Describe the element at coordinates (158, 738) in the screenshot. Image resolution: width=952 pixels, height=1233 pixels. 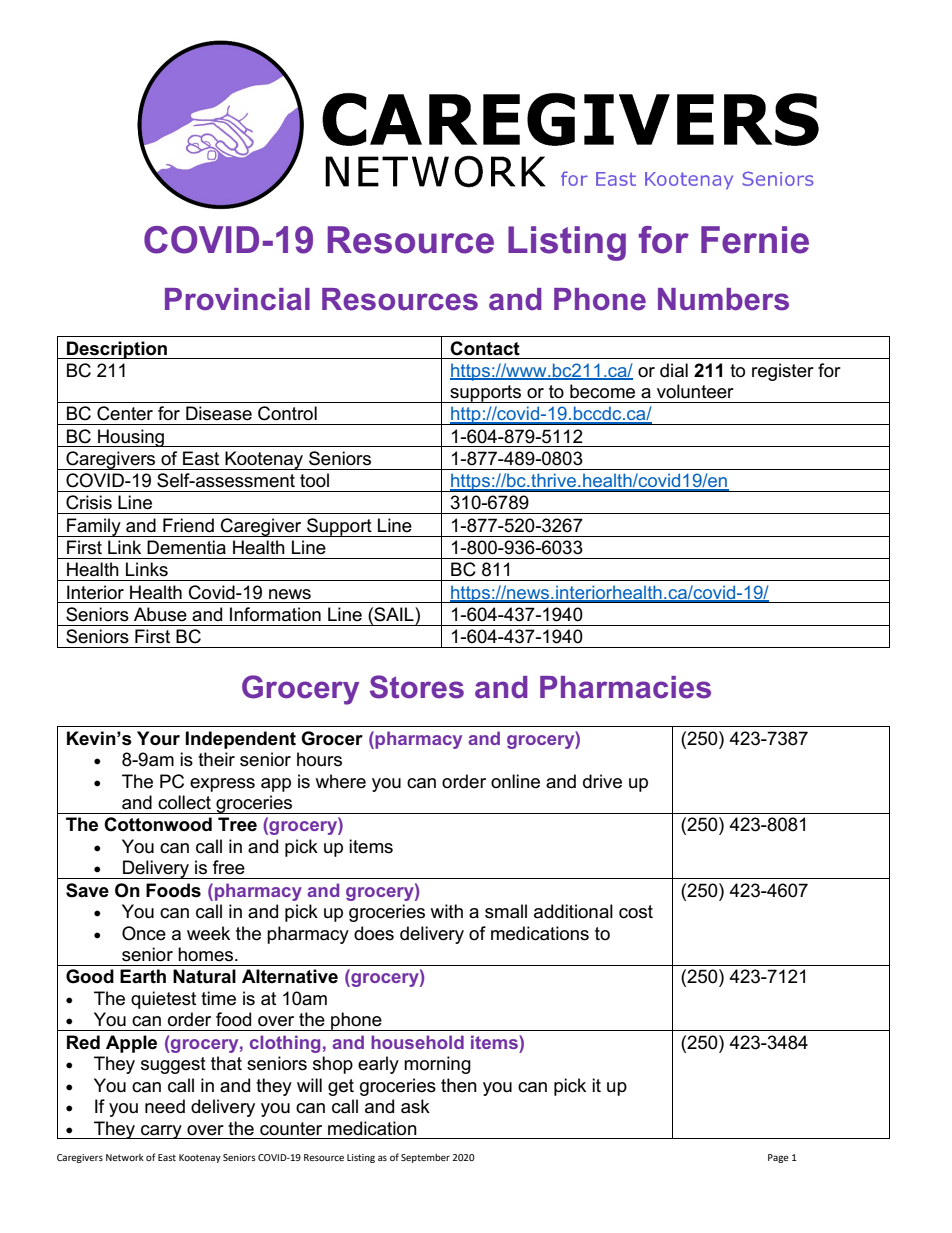
I see `Your` at that location.
